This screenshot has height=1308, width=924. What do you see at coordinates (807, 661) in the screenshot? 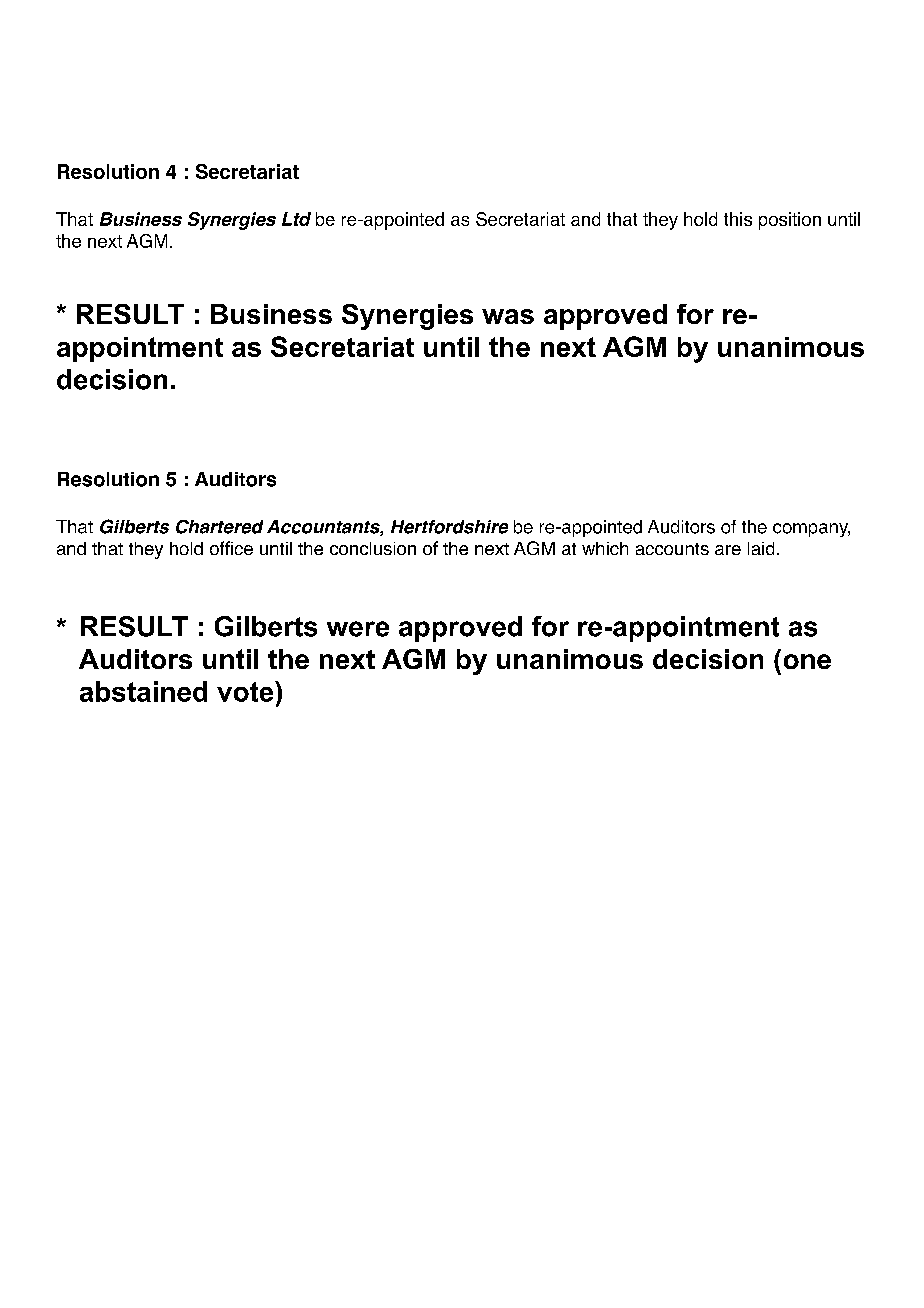
I see `one` at bounding box center [807, 661].
